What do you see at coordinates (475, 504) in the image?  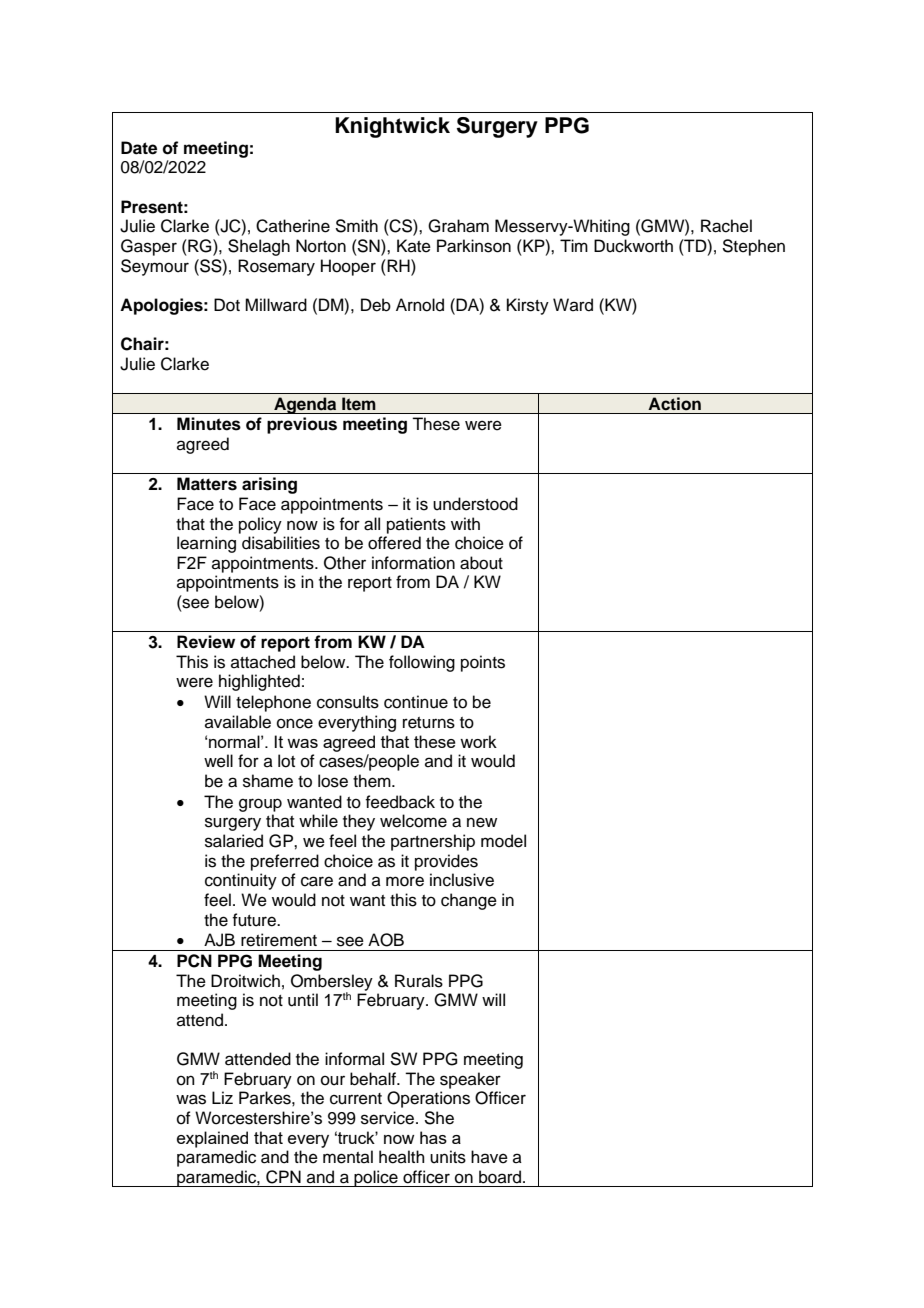 I see `understood` at bounding box center [475, 504].
